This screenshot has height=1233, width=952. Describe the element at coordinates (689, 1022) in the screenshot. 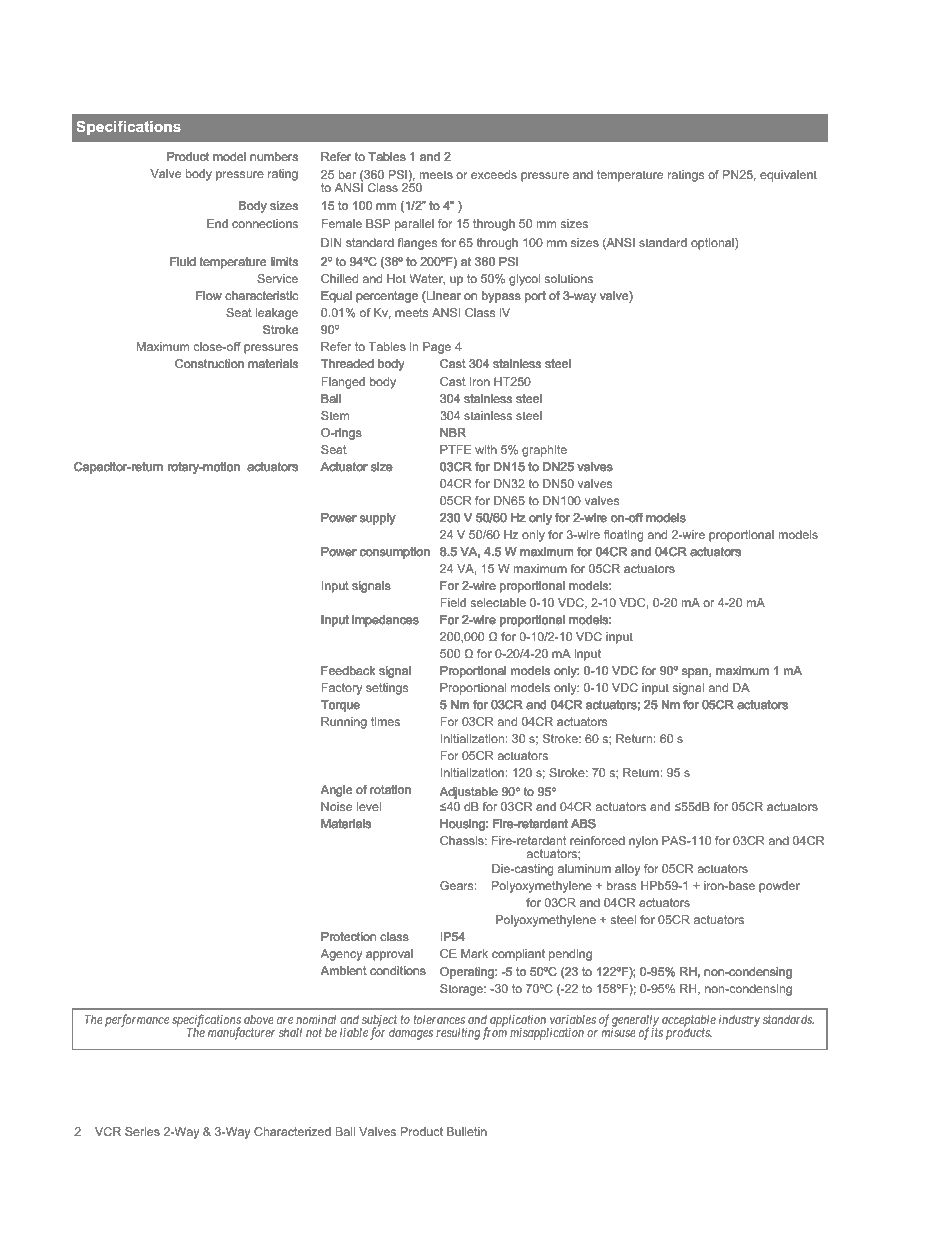

I see `acceptable` at that location.
